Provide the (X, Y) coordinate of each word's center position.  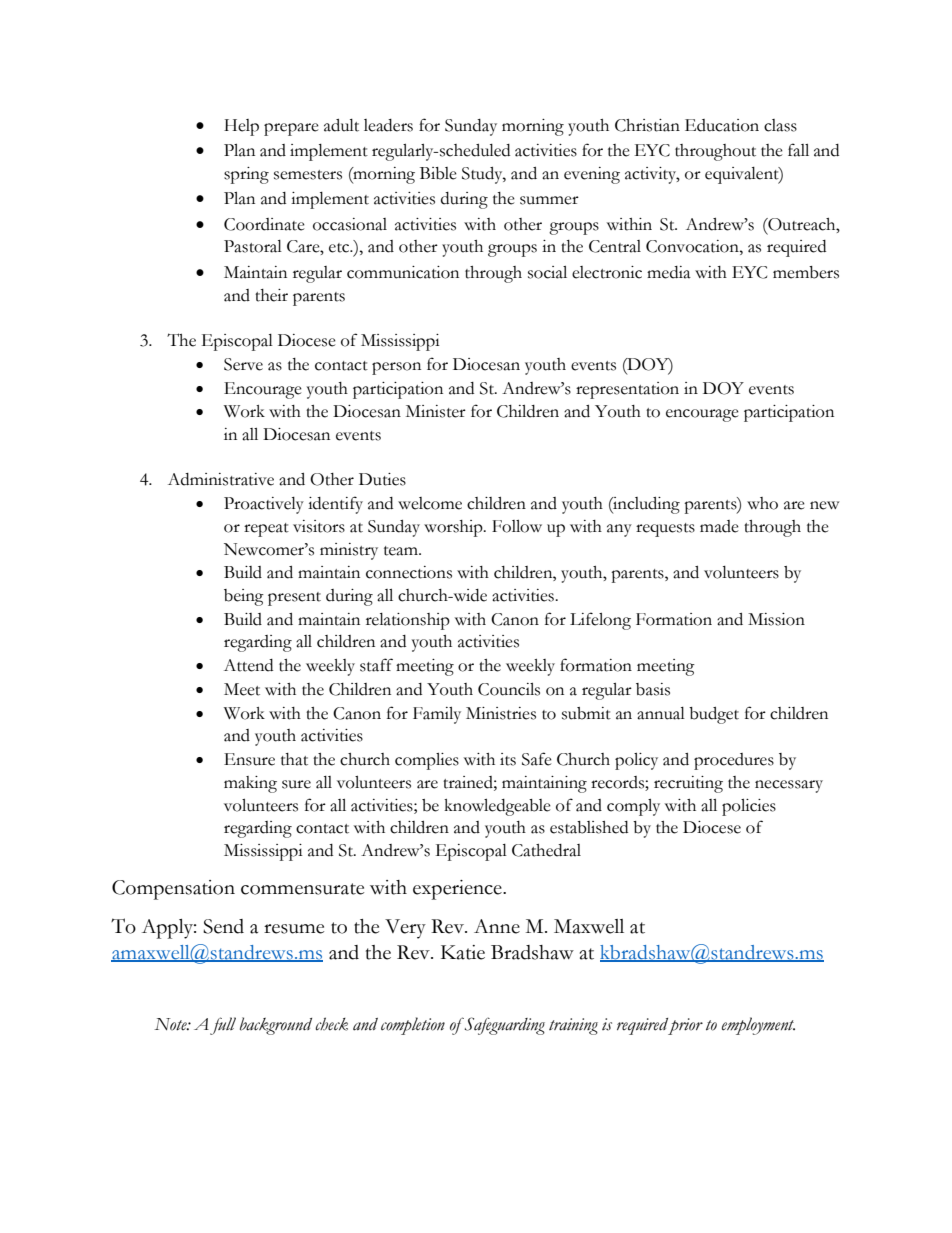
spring (246, 175)
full (223, 1026)
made (719, 526)
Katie (463, 952)
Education (722, 125)
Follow (517, 526)
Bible (438, 173)
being (244, 597)
